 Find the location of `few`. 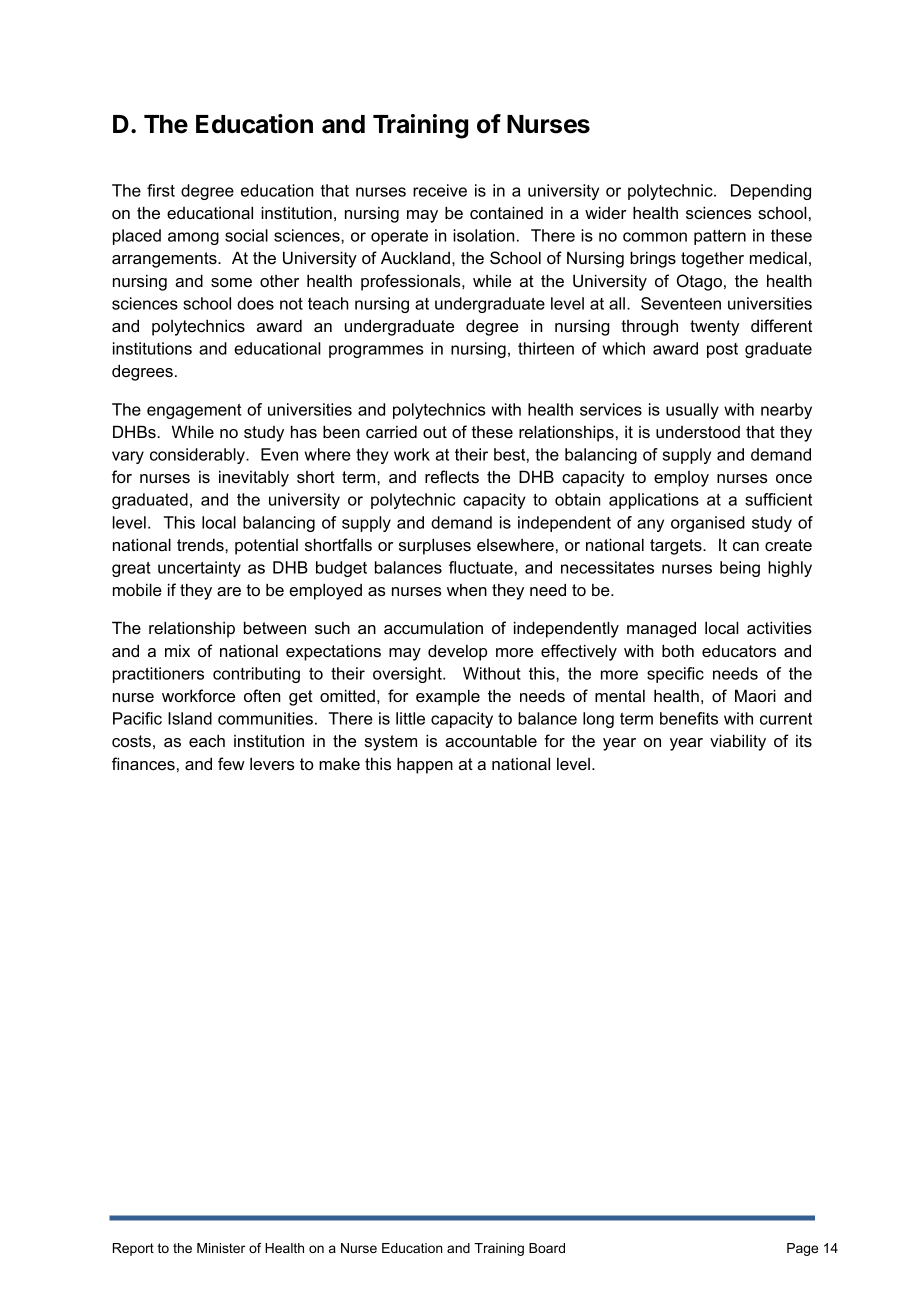

few is located at coordinates (231, 763).
